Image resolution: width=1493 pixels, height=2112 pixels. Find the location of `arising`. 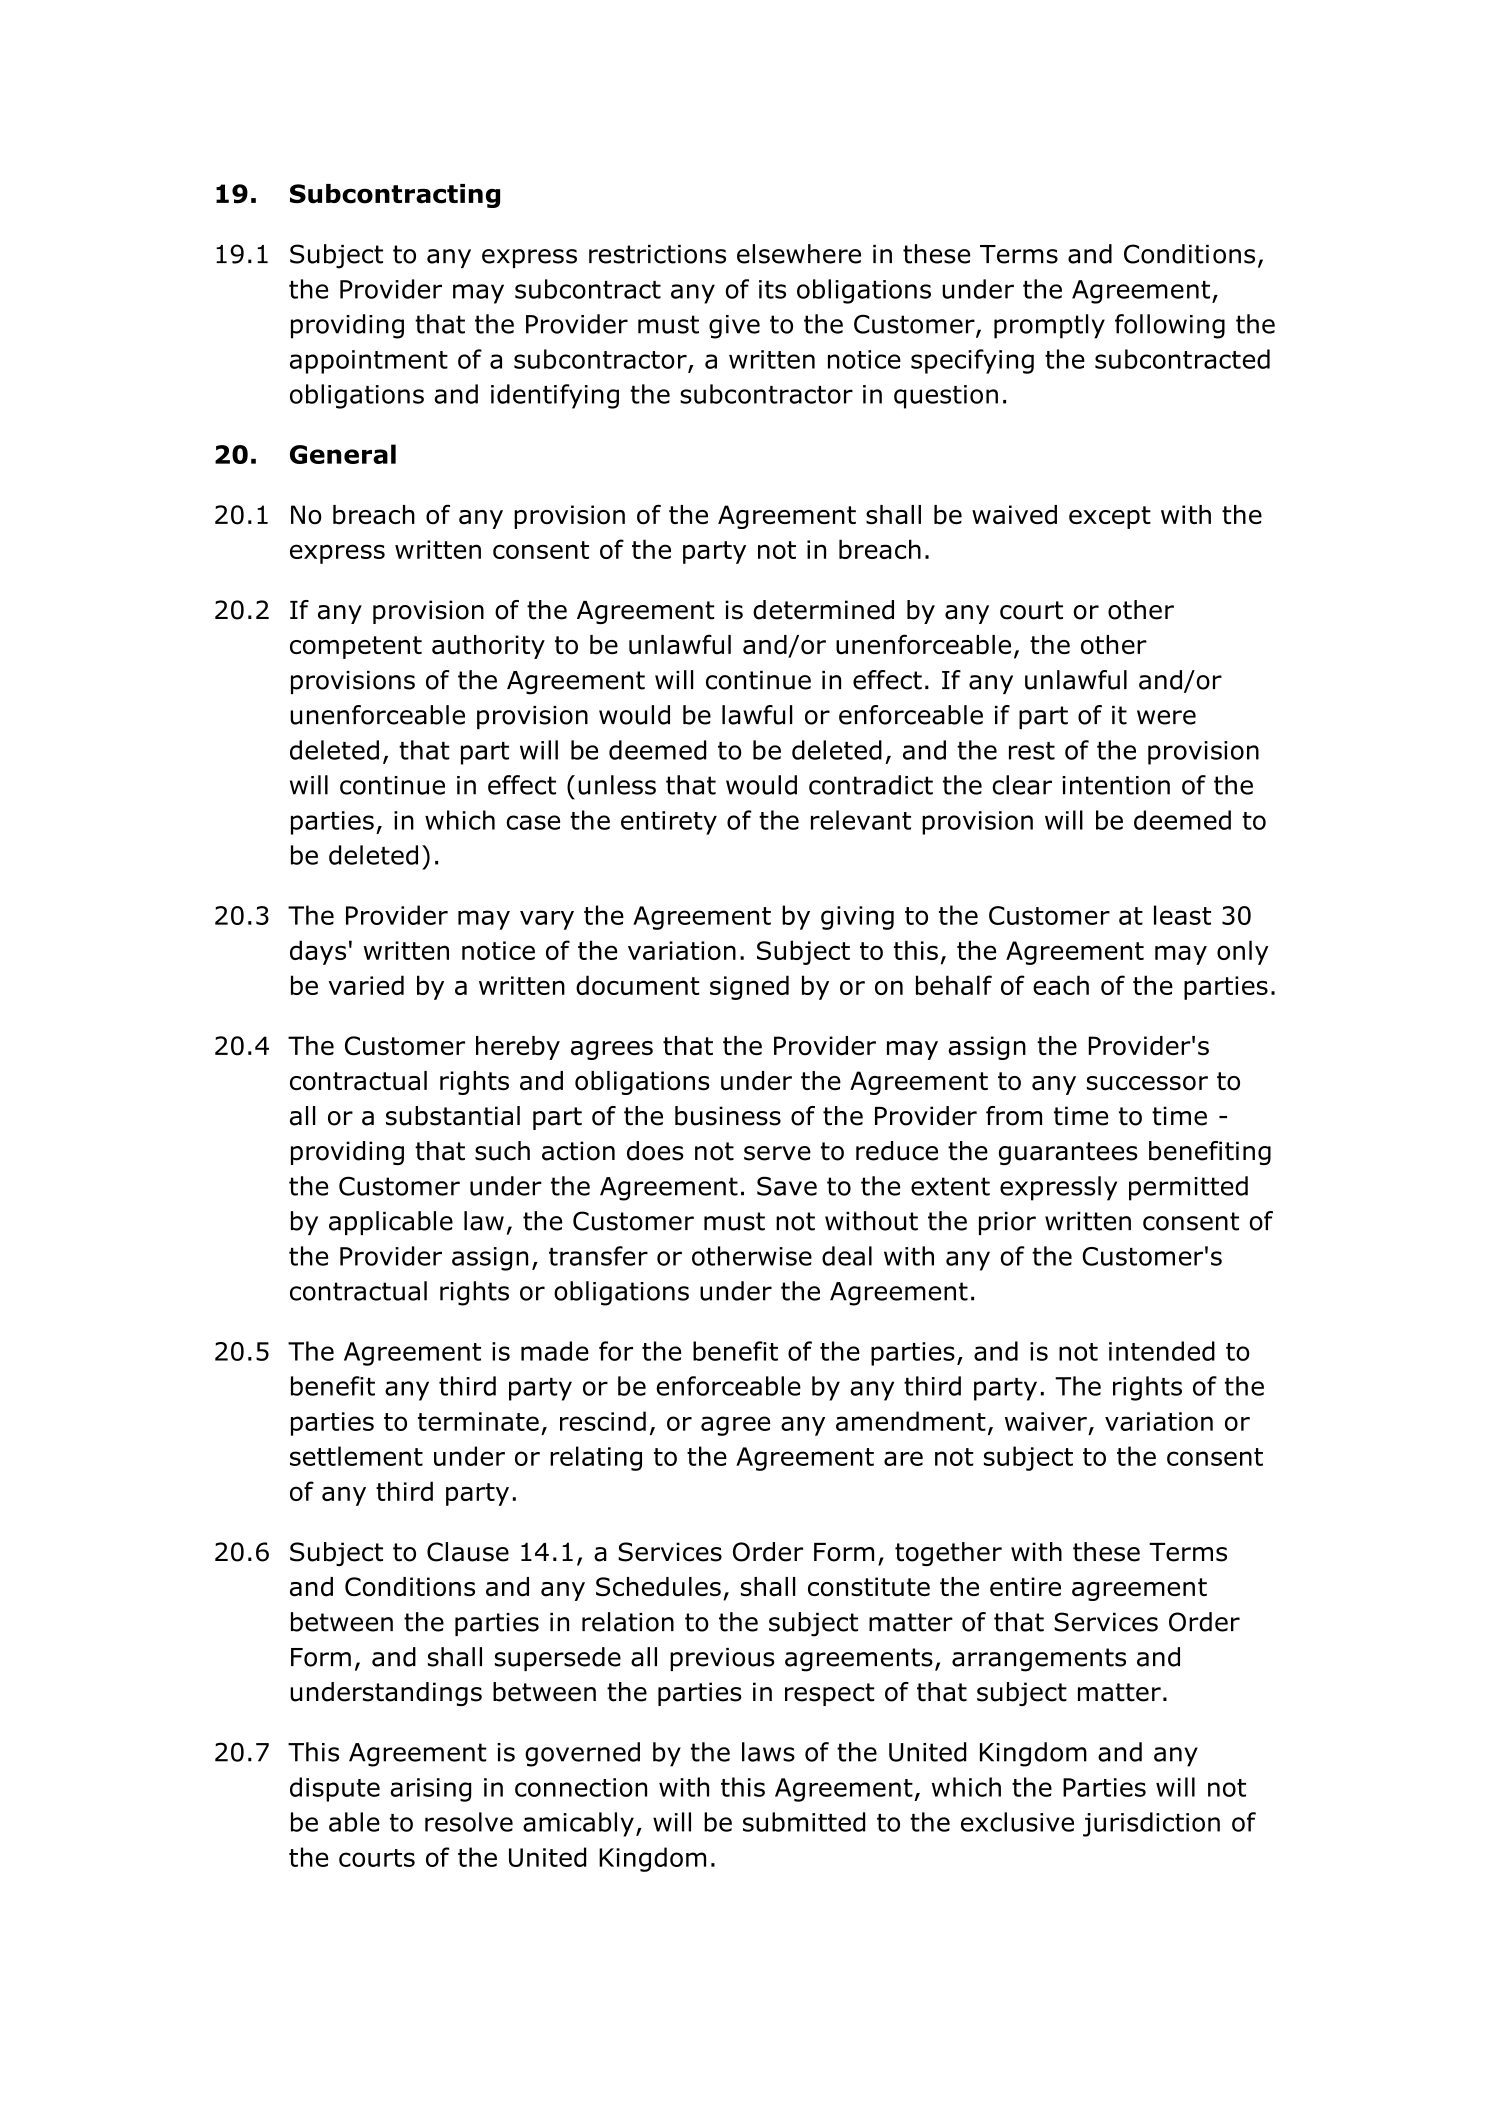

arising is located at coordinates (430, 1790).
